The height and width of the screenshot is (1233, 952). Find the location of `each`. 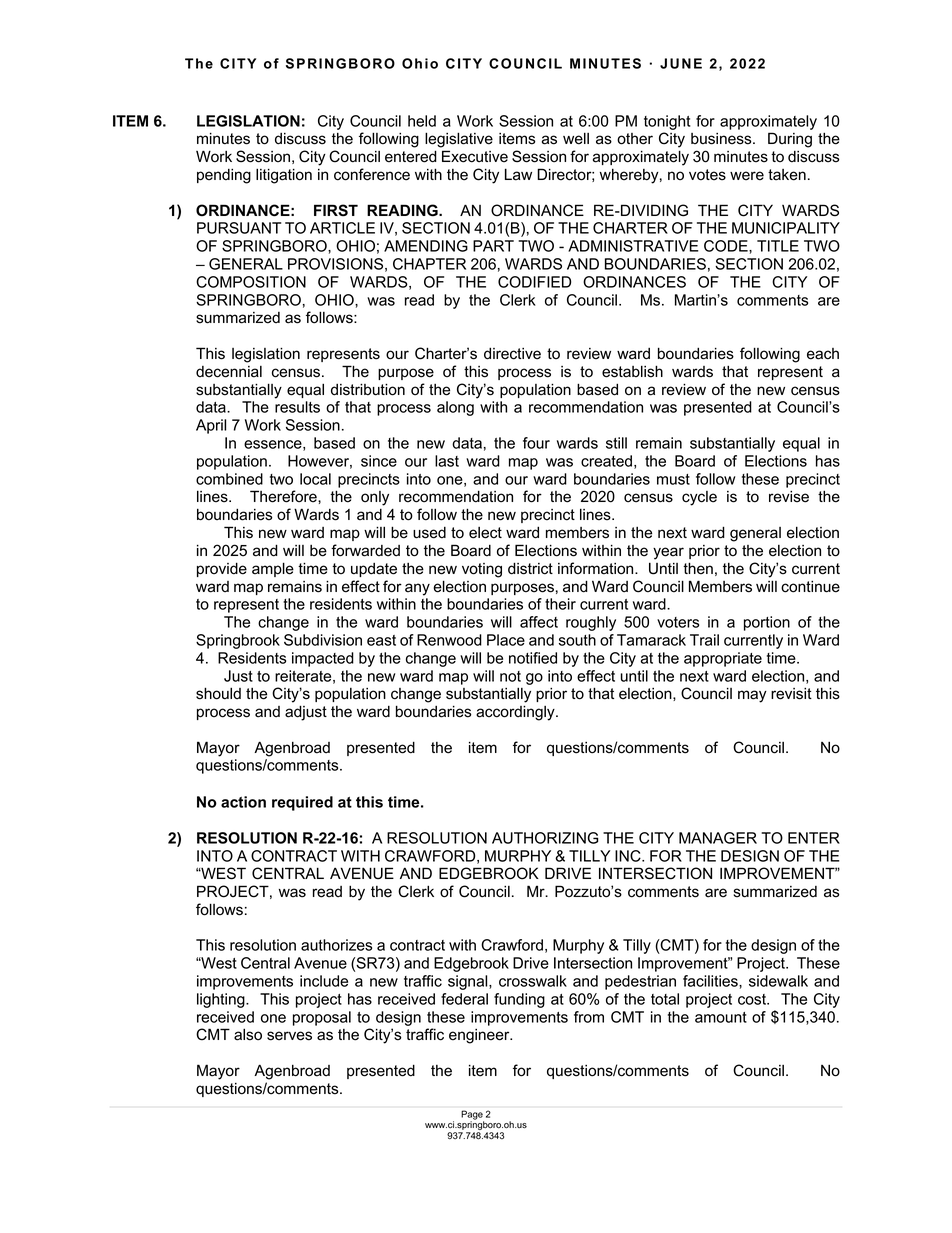

each is located at coordinates (823, 354).
